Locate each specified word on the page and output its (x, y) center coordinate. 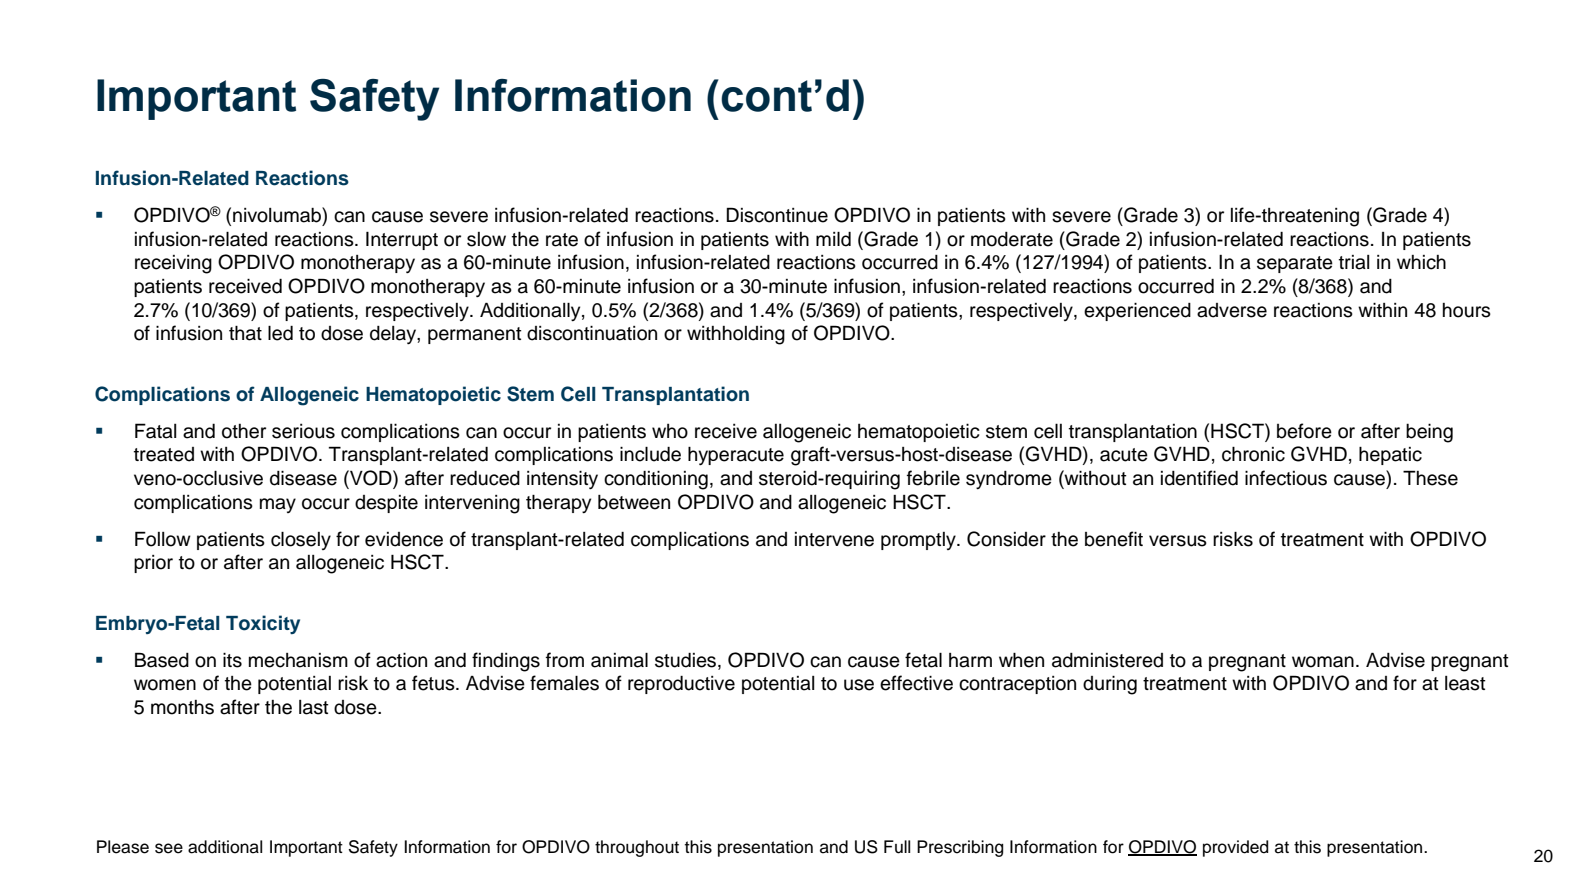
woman (1323, 662)
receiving (173, 264)
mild (833, 239)
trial (1354, 262)
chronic (1253, 454)
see (169, 848)
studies (687, 660)
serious (303, 431)
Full (897, 847)
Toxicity (263, 624)
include (650, 454)
